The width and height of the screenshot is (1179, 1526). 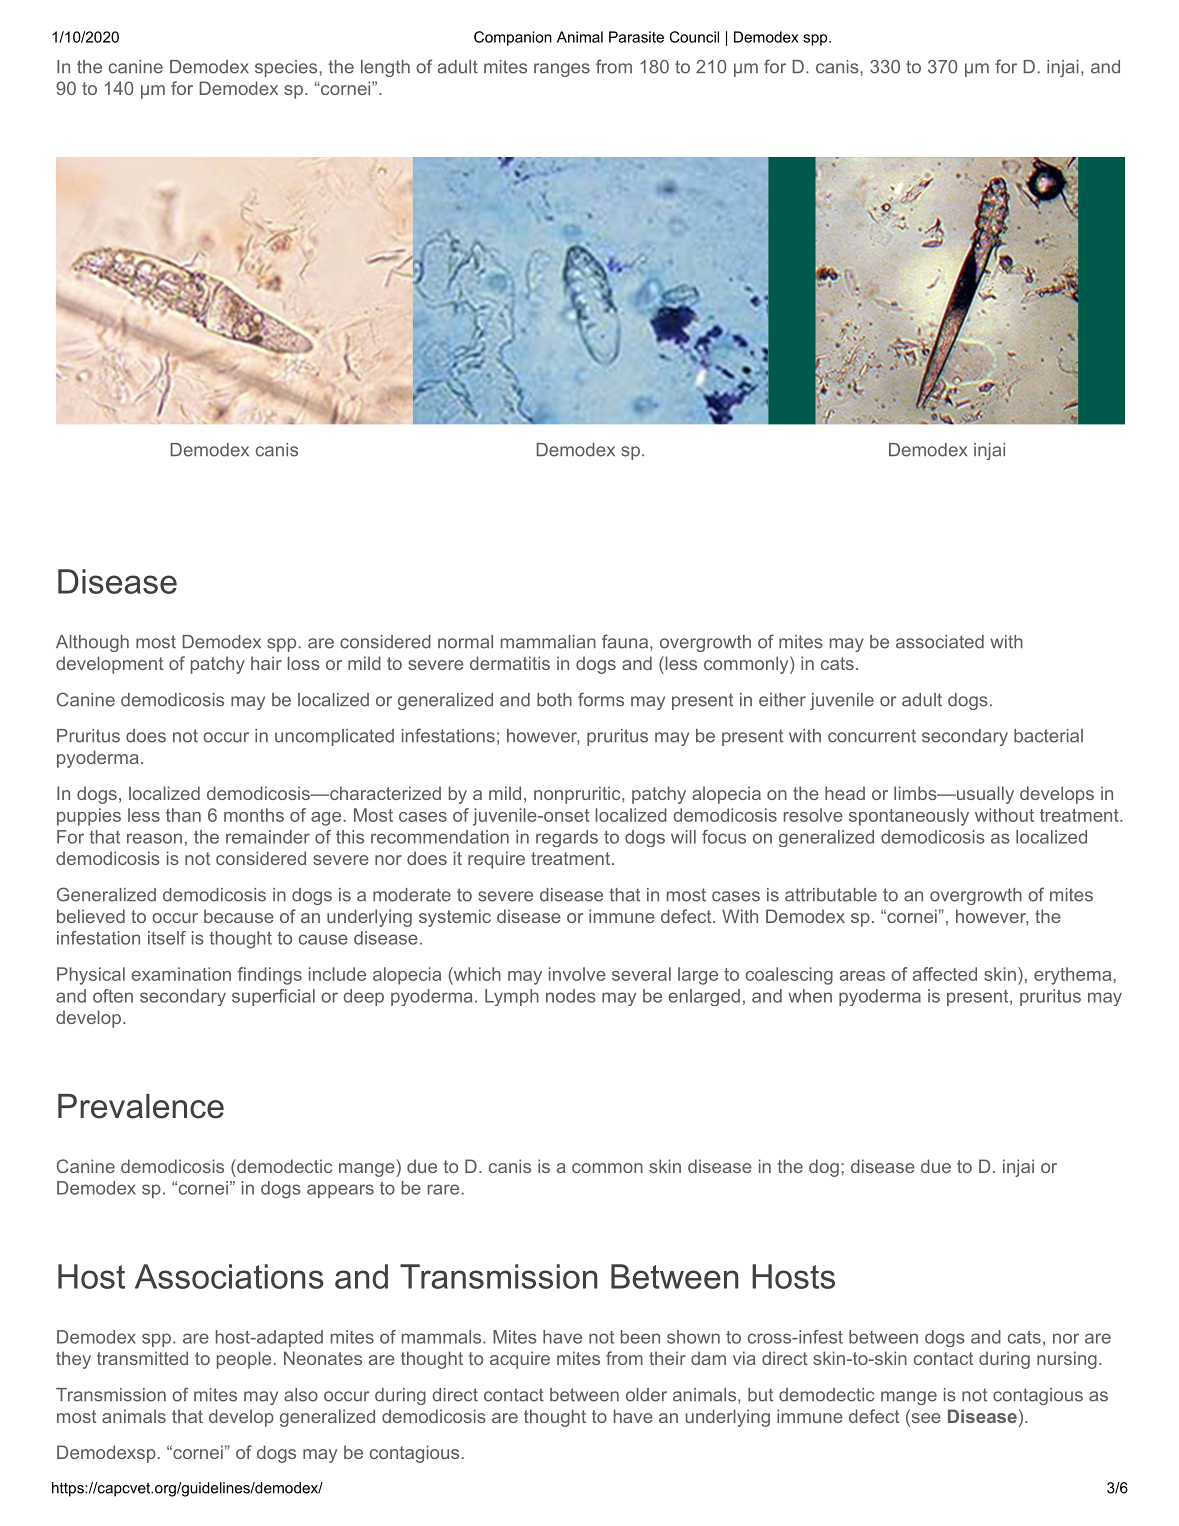 What do you see at coordinates (562, 70) in the screenshot?
I see `ranges` at bounding box center [562, 70].
